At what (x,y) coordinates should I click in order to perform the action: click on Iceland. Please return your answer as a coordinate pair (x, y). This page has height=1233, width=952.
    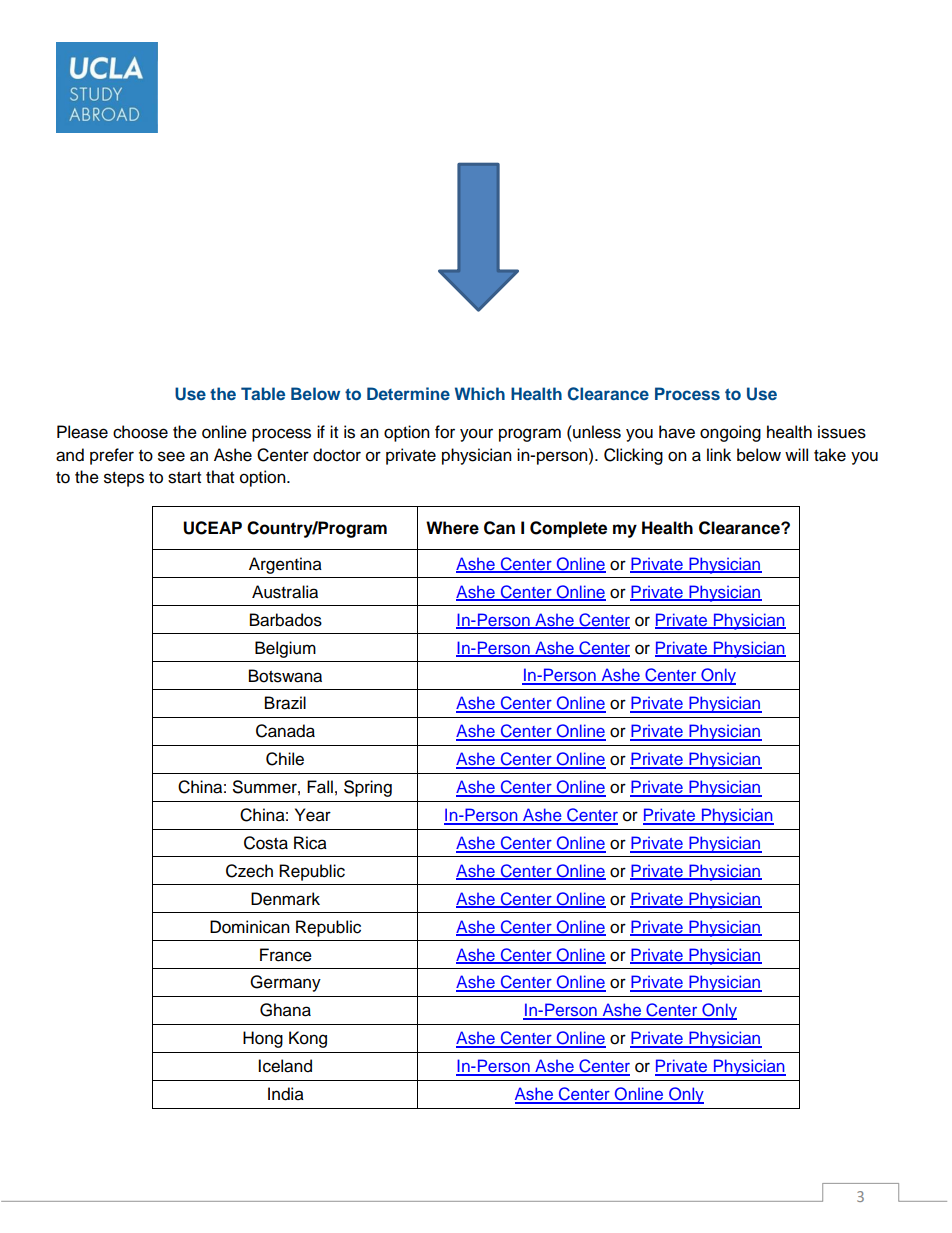
    Looking at the image, I should click on (285, 1066).
